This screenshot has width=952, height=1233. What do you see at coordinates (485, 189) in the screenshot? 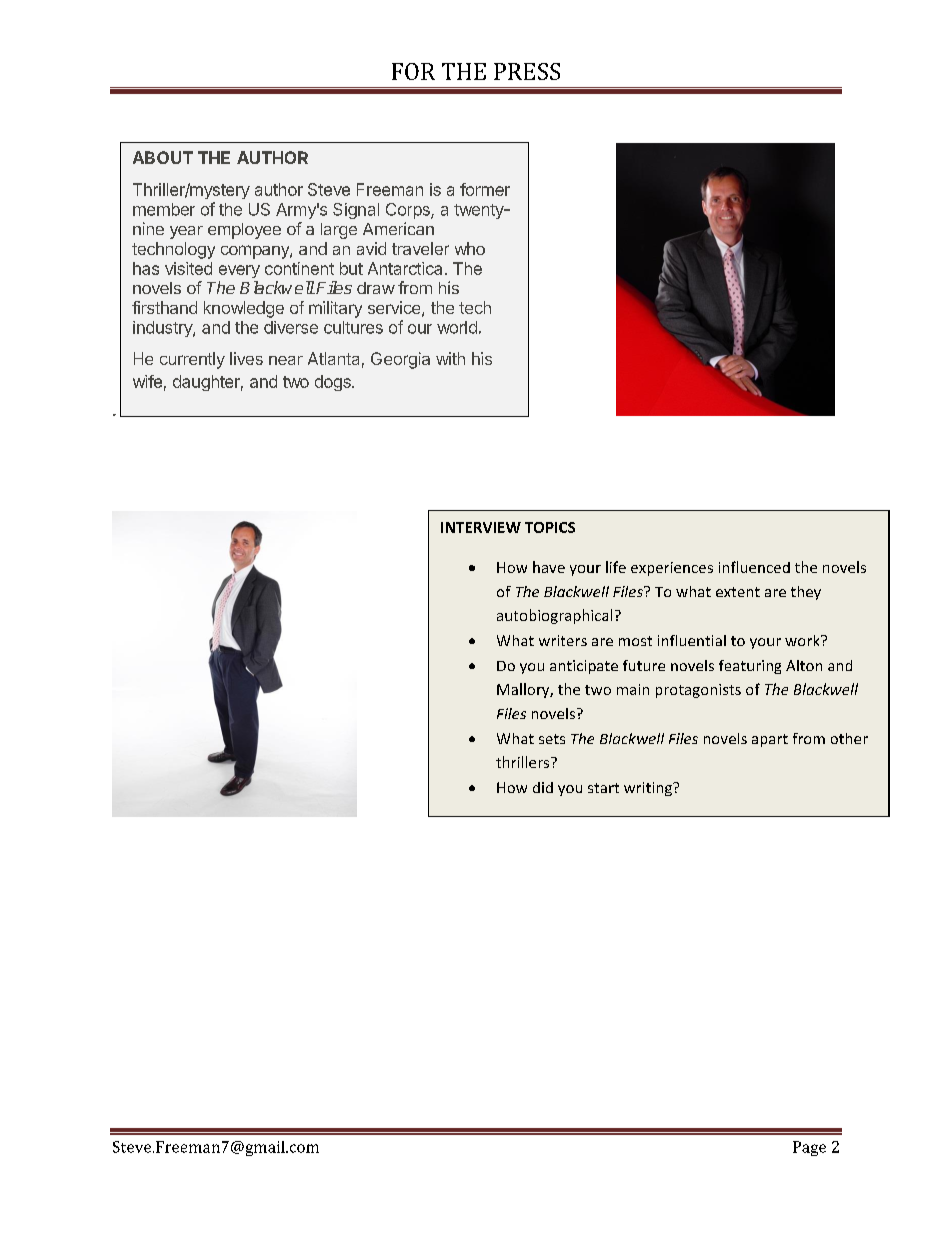
I see `former` at bounding box center [485, 189].
